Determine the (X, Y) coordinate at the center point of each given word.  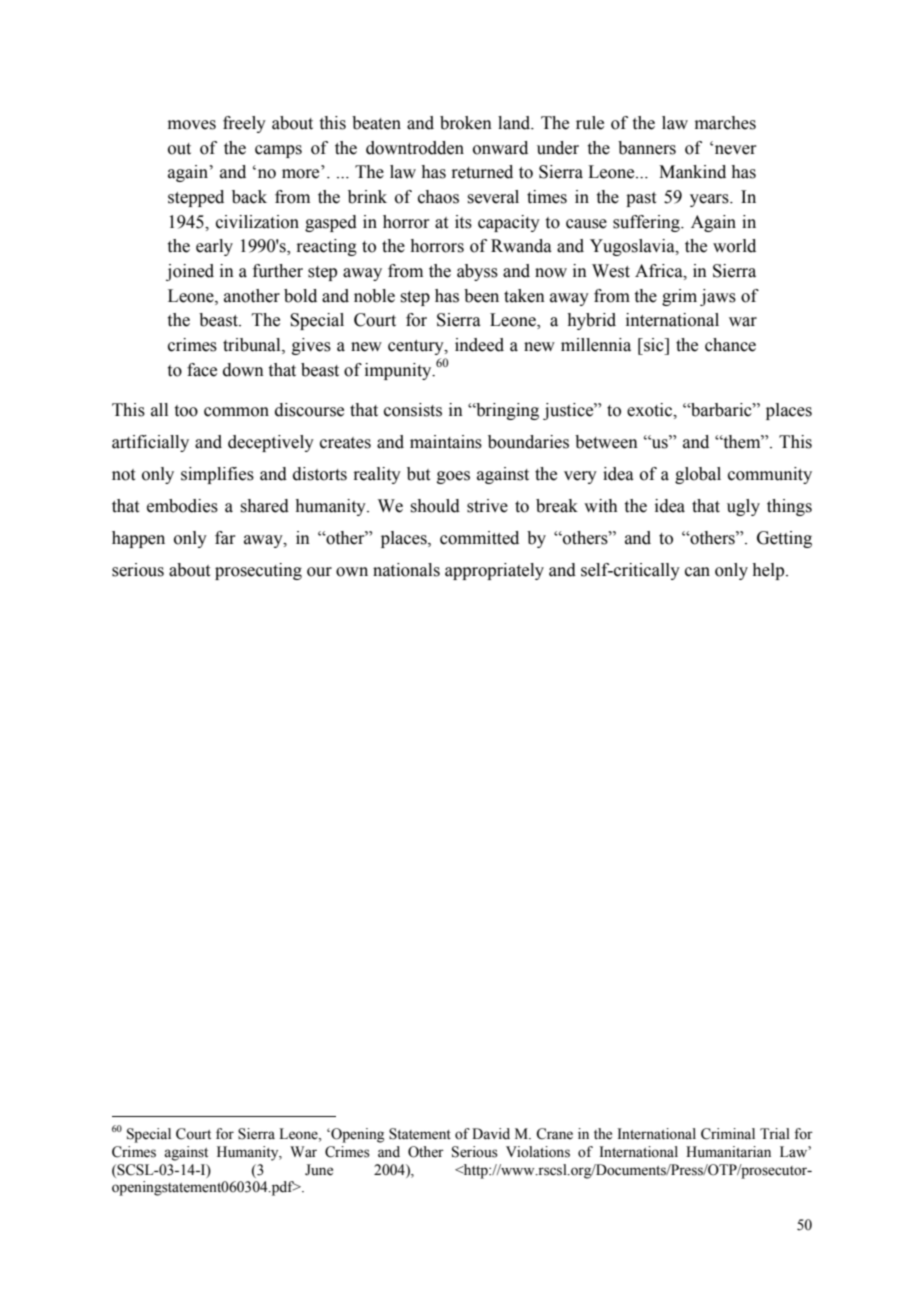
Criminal (728, 1134)
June (319, 1170)
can (697, 572)
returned (482, 172)
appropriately (494, 571)
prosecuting (258, 571)
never (736, 150)
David (491, 1134)
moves (192, 125)
